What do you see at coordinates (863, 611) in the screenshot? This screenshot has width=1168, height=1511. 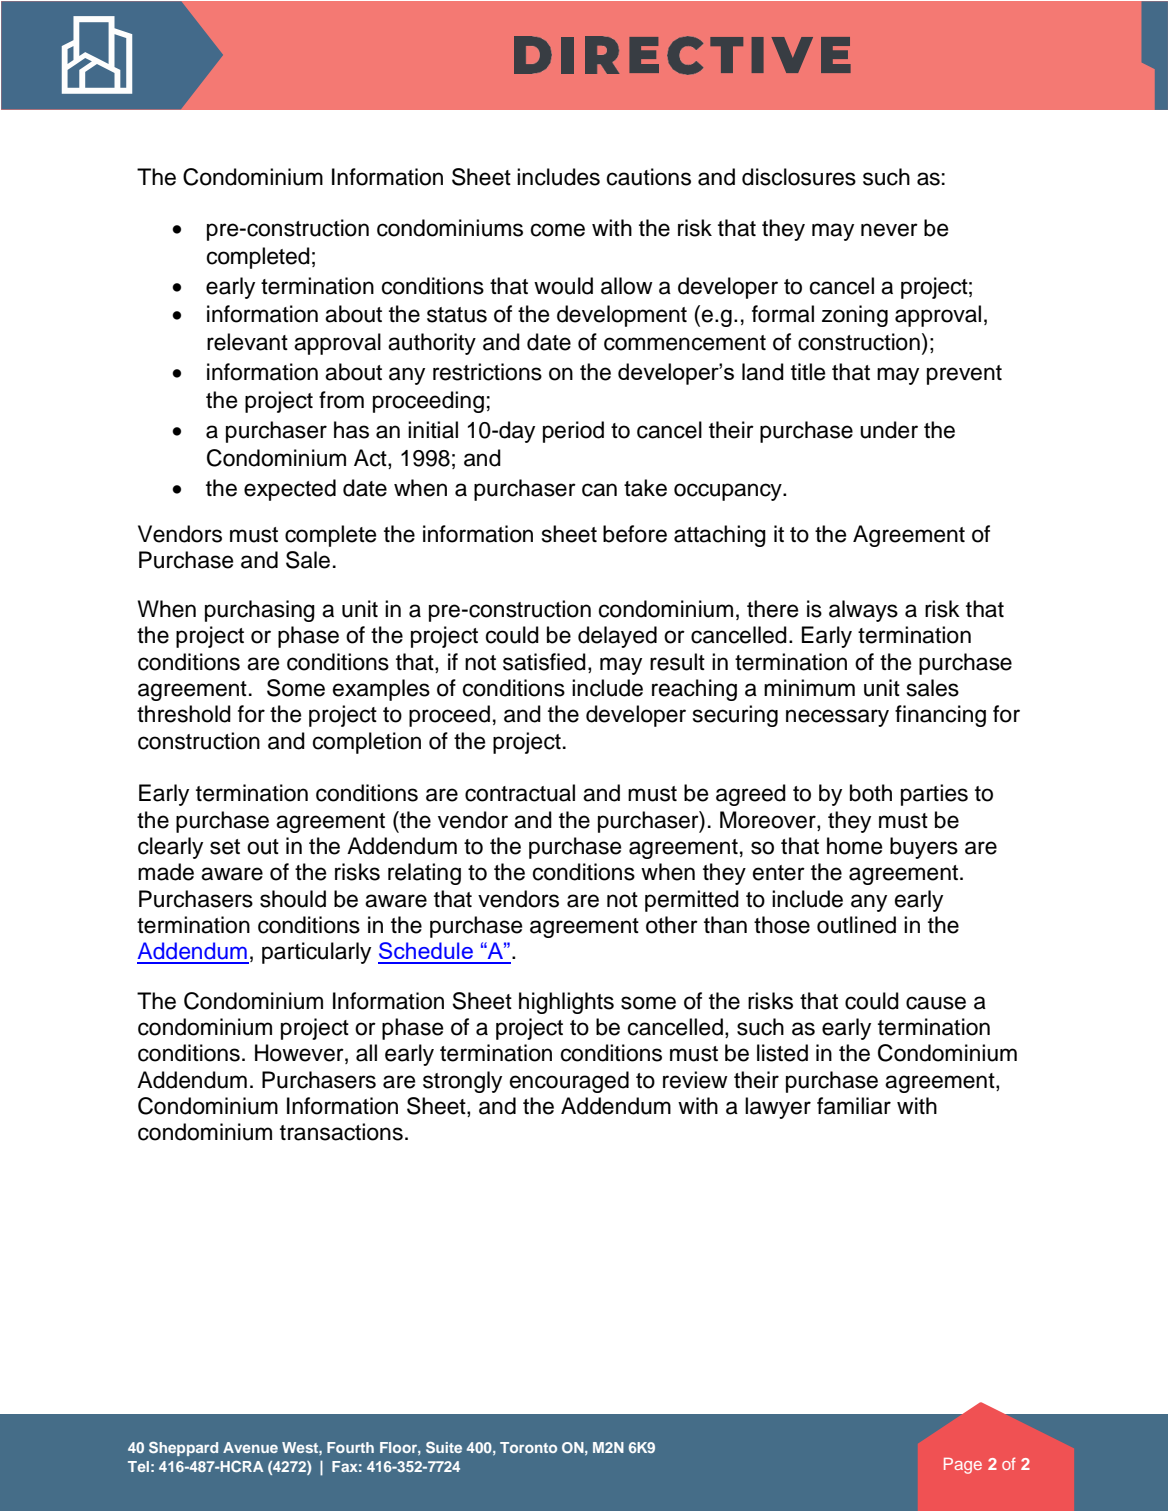 I see `always` at bounding box center [863, 611].
